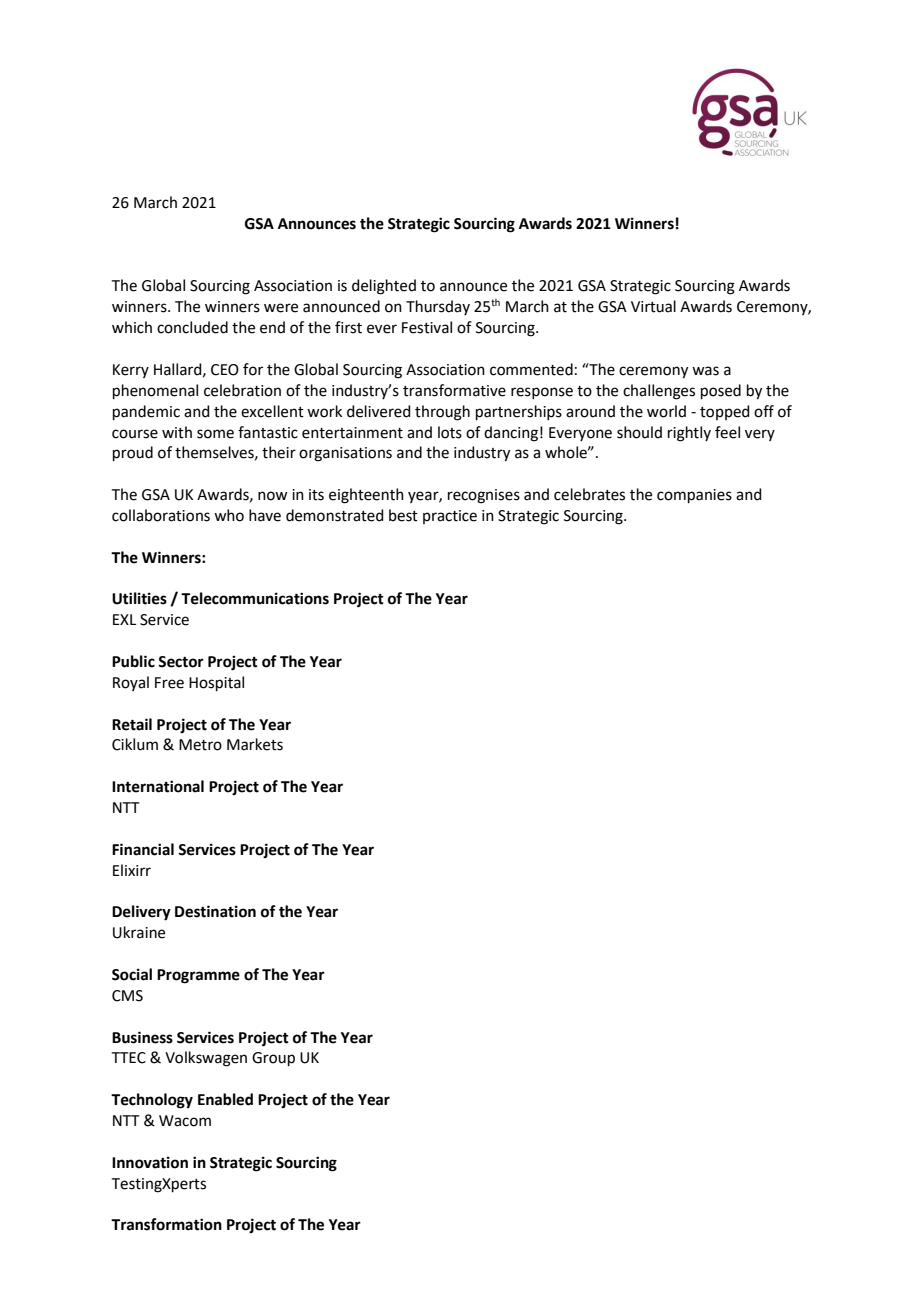 Image resolution: width=924 pixels, height=1308 pixels. What do you see at coordinates (653, 306) in the screenshot?
I see `Virtual` at bounding box center [653, 306].
